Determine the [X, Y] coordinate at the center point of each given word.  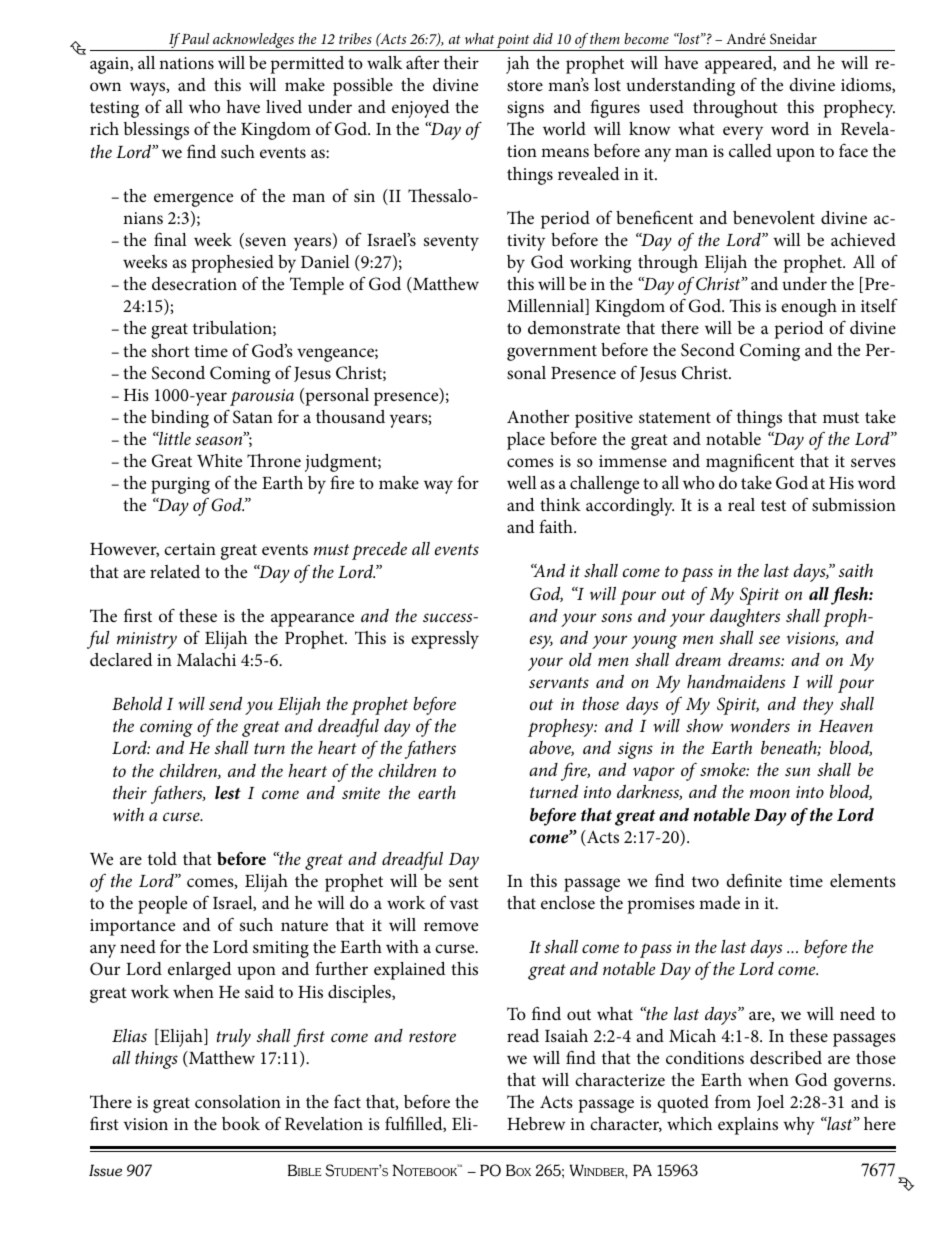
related [175, 571]
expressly [445, 640]
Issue [105, 1170]
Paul [195, 38]
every [743, 133]
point [513, 42]
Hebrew [536, 1124]
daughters [745, 618]
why [799, 1126]
